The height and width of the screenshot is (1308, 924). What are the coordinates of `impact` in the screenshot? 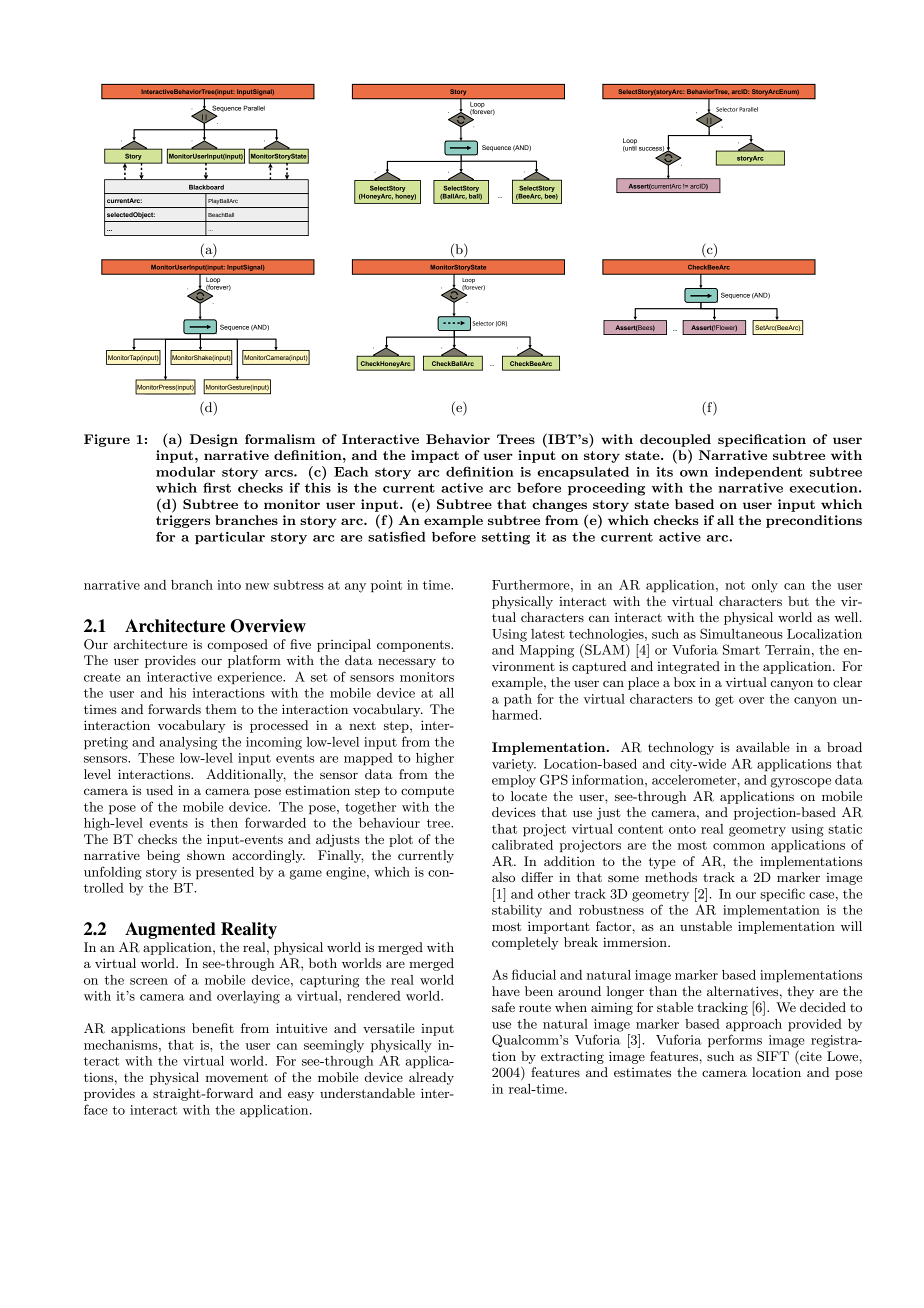 It's located at (435, 456).
